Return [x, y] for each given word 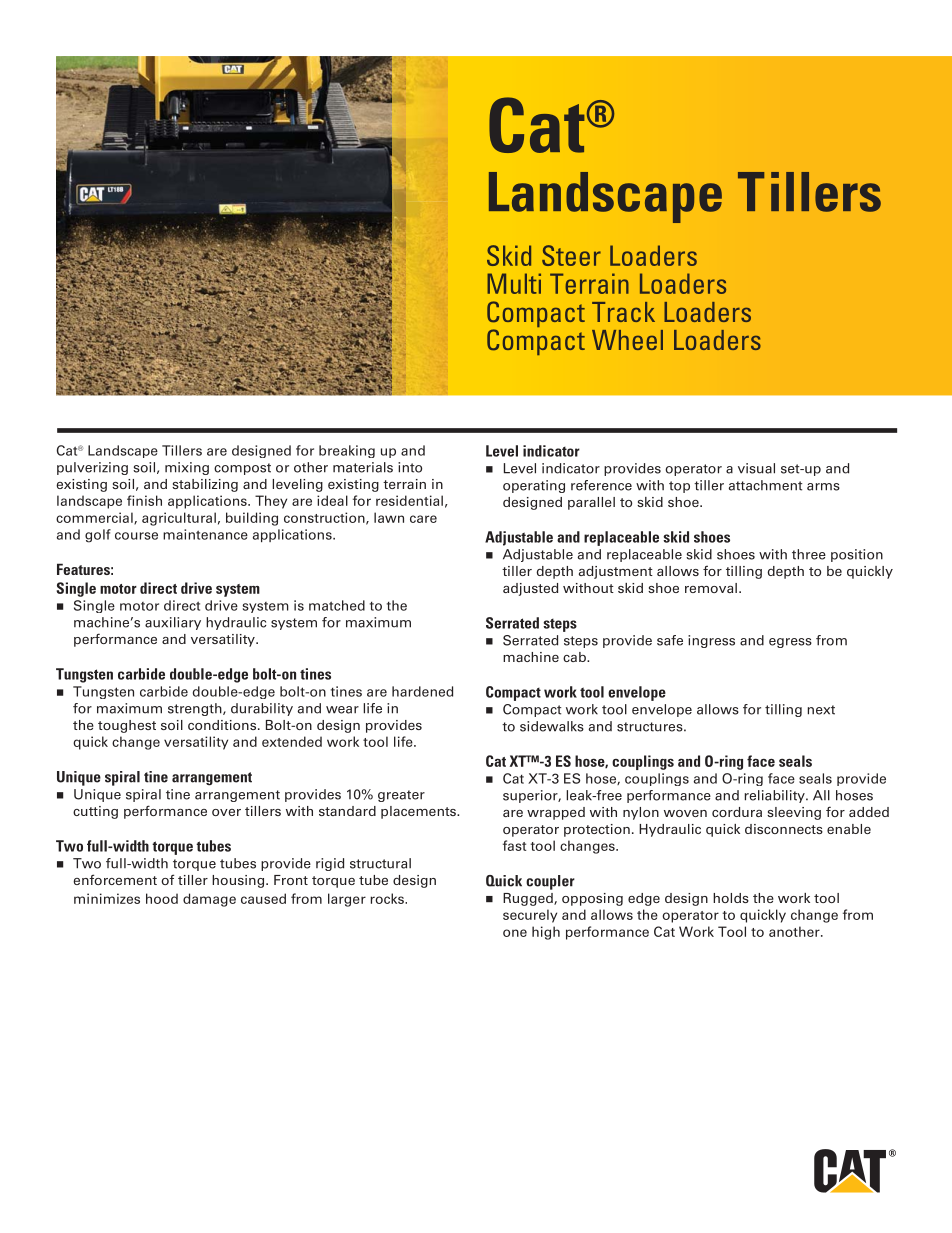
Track [623, 312]
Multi [514, 283]
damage [209, 900]
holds [731, 898]
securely [530, 916]
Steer [571, 255]
